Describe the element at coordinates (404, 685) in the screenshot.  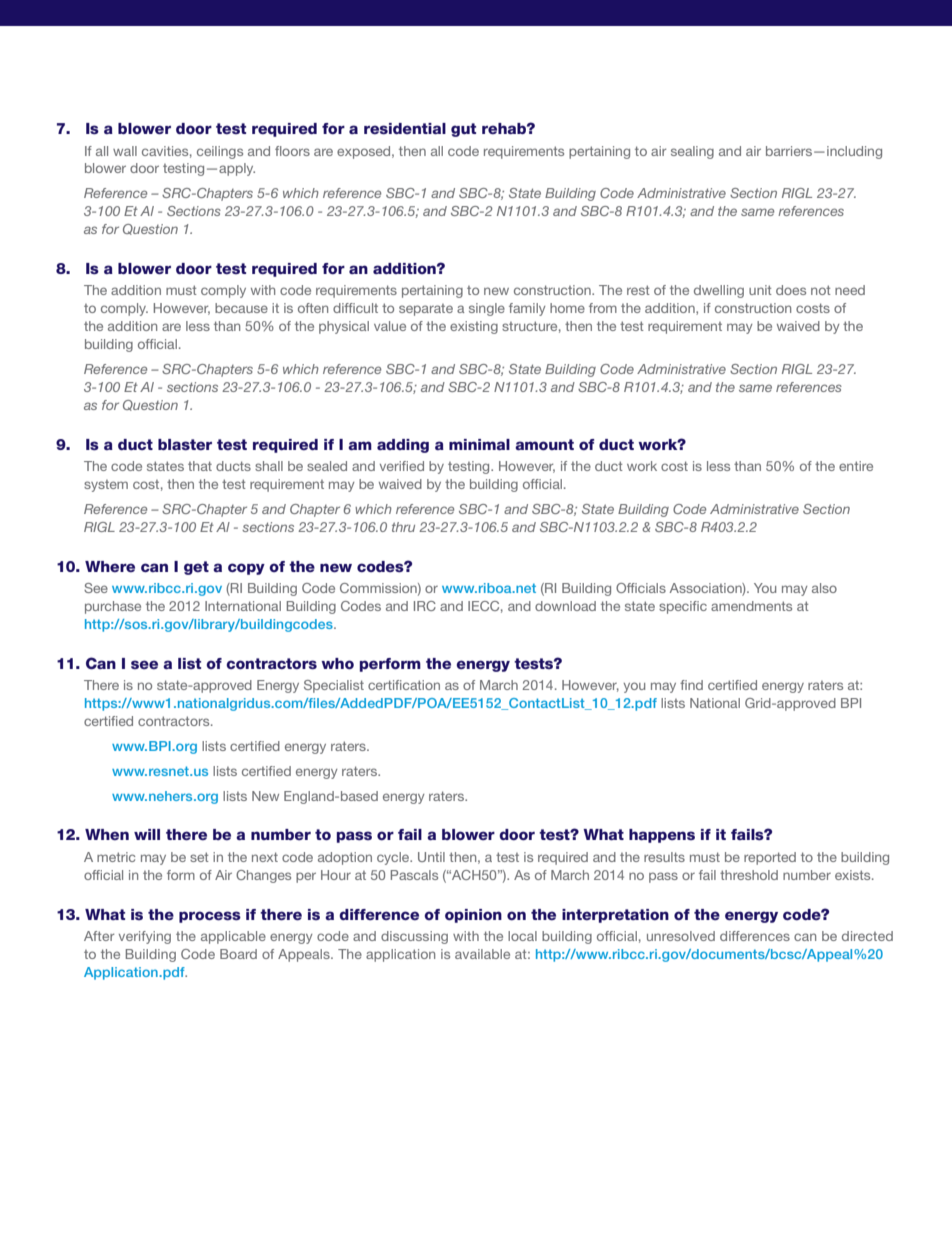
I see `certification` at that location.
